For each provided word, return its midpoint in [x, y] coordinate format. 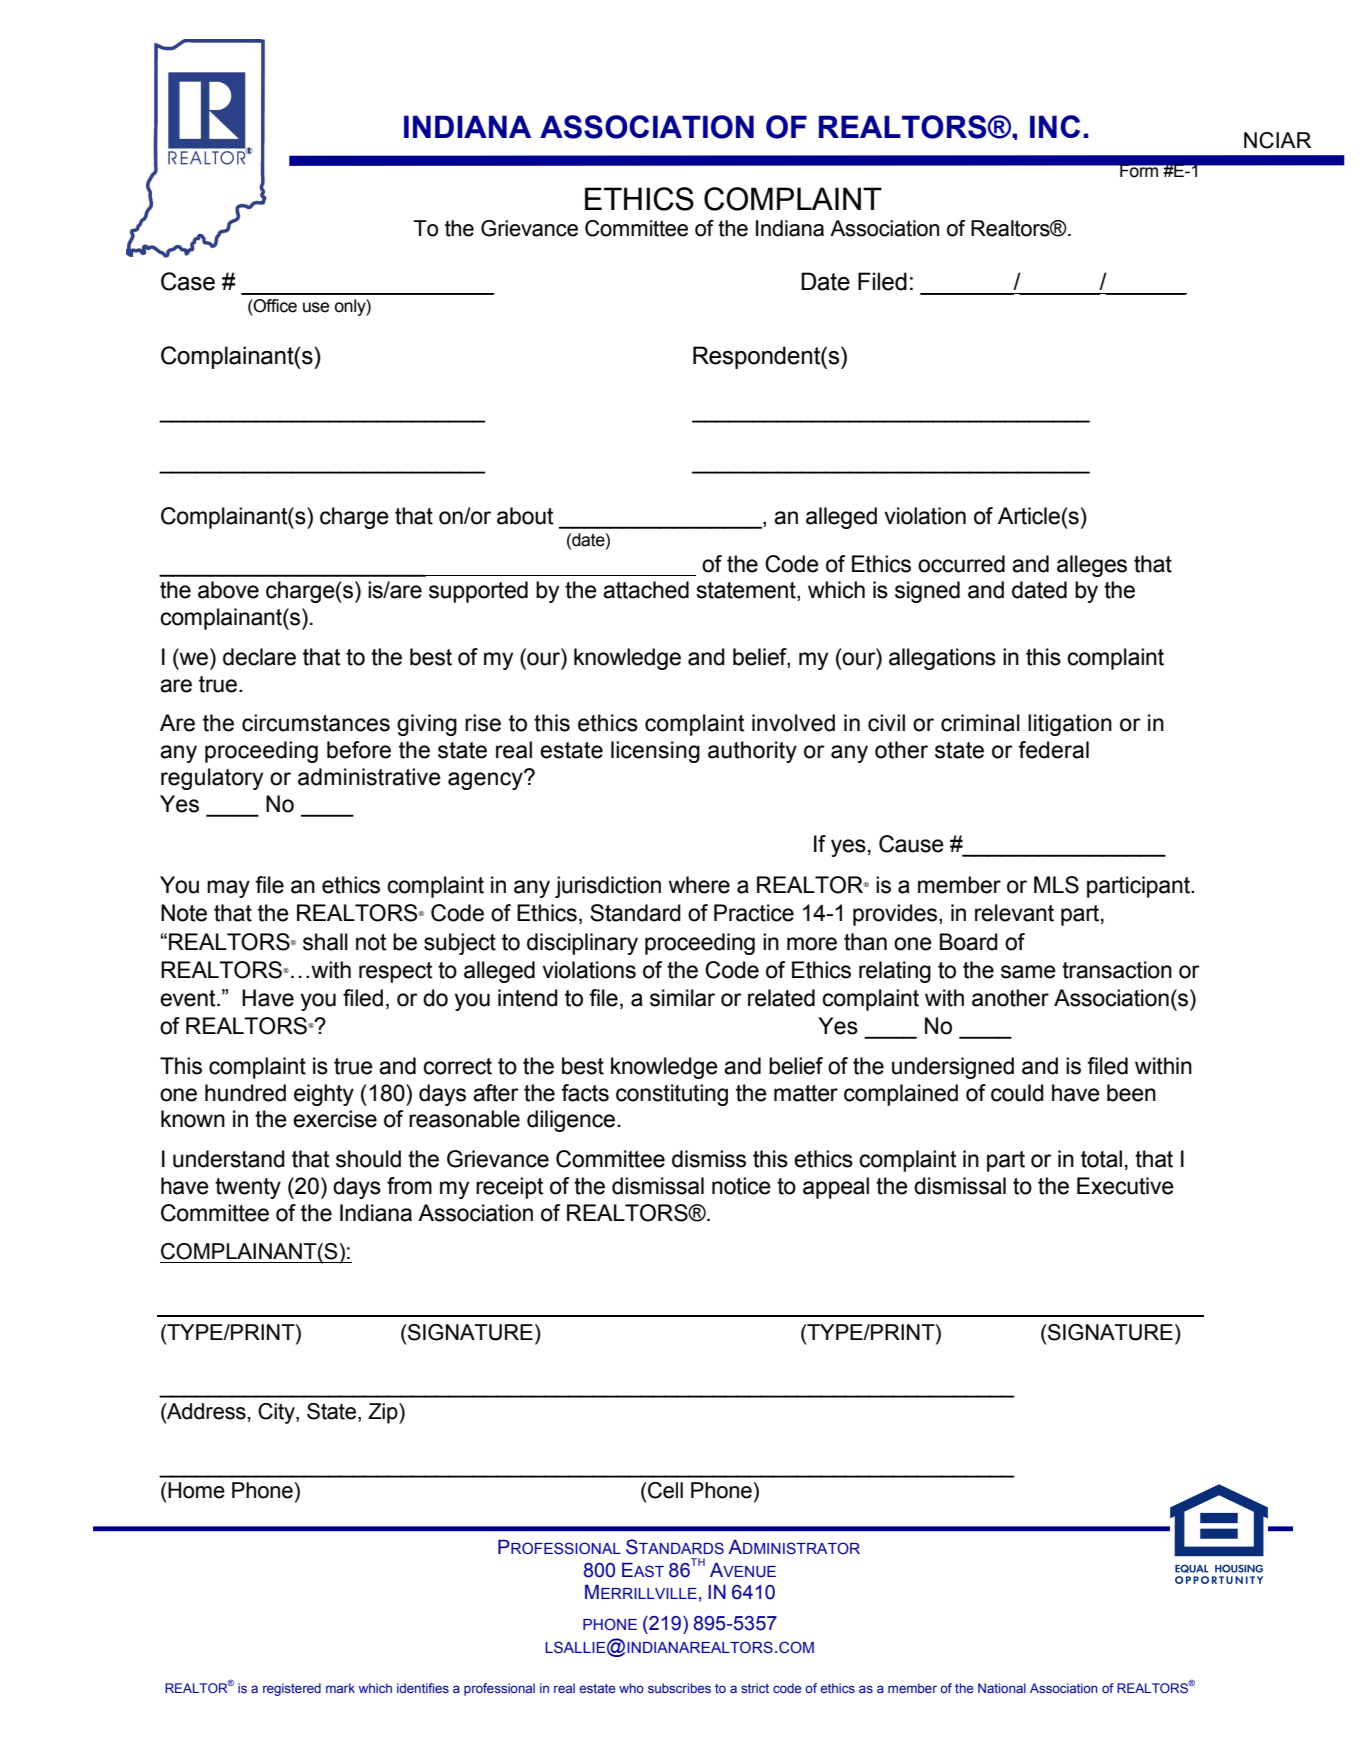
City [277, 1413]
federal [1053, 750]
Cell [664, 1490]
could [1017, 1093]
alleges [1092, 566]
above [228, 590]
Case [188, 281]
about [525, 516]
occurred [961, 564]
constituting [672, 1095]
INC [1055, 126]
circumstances [316, 723]
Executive [1125, 1186]
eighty [324, 1095]
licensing [655, 752]
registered [292, 1689]
